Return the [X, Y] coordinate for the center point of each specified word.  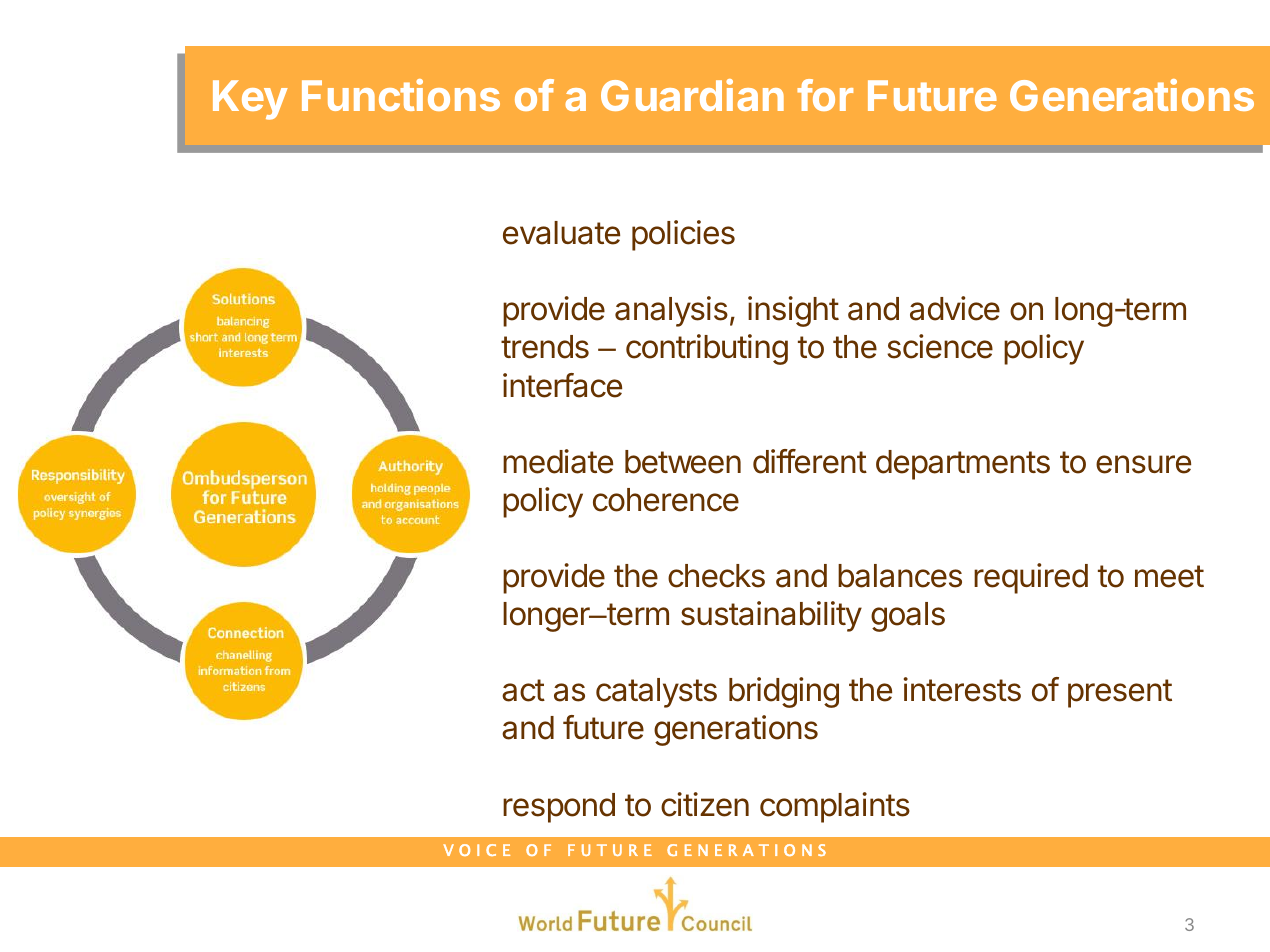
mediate [558, 461]
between [683, 462]
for [825, 95]
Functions [401, 95]
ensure [1143, 464]
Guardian [692, 95]
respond [559, 808]
